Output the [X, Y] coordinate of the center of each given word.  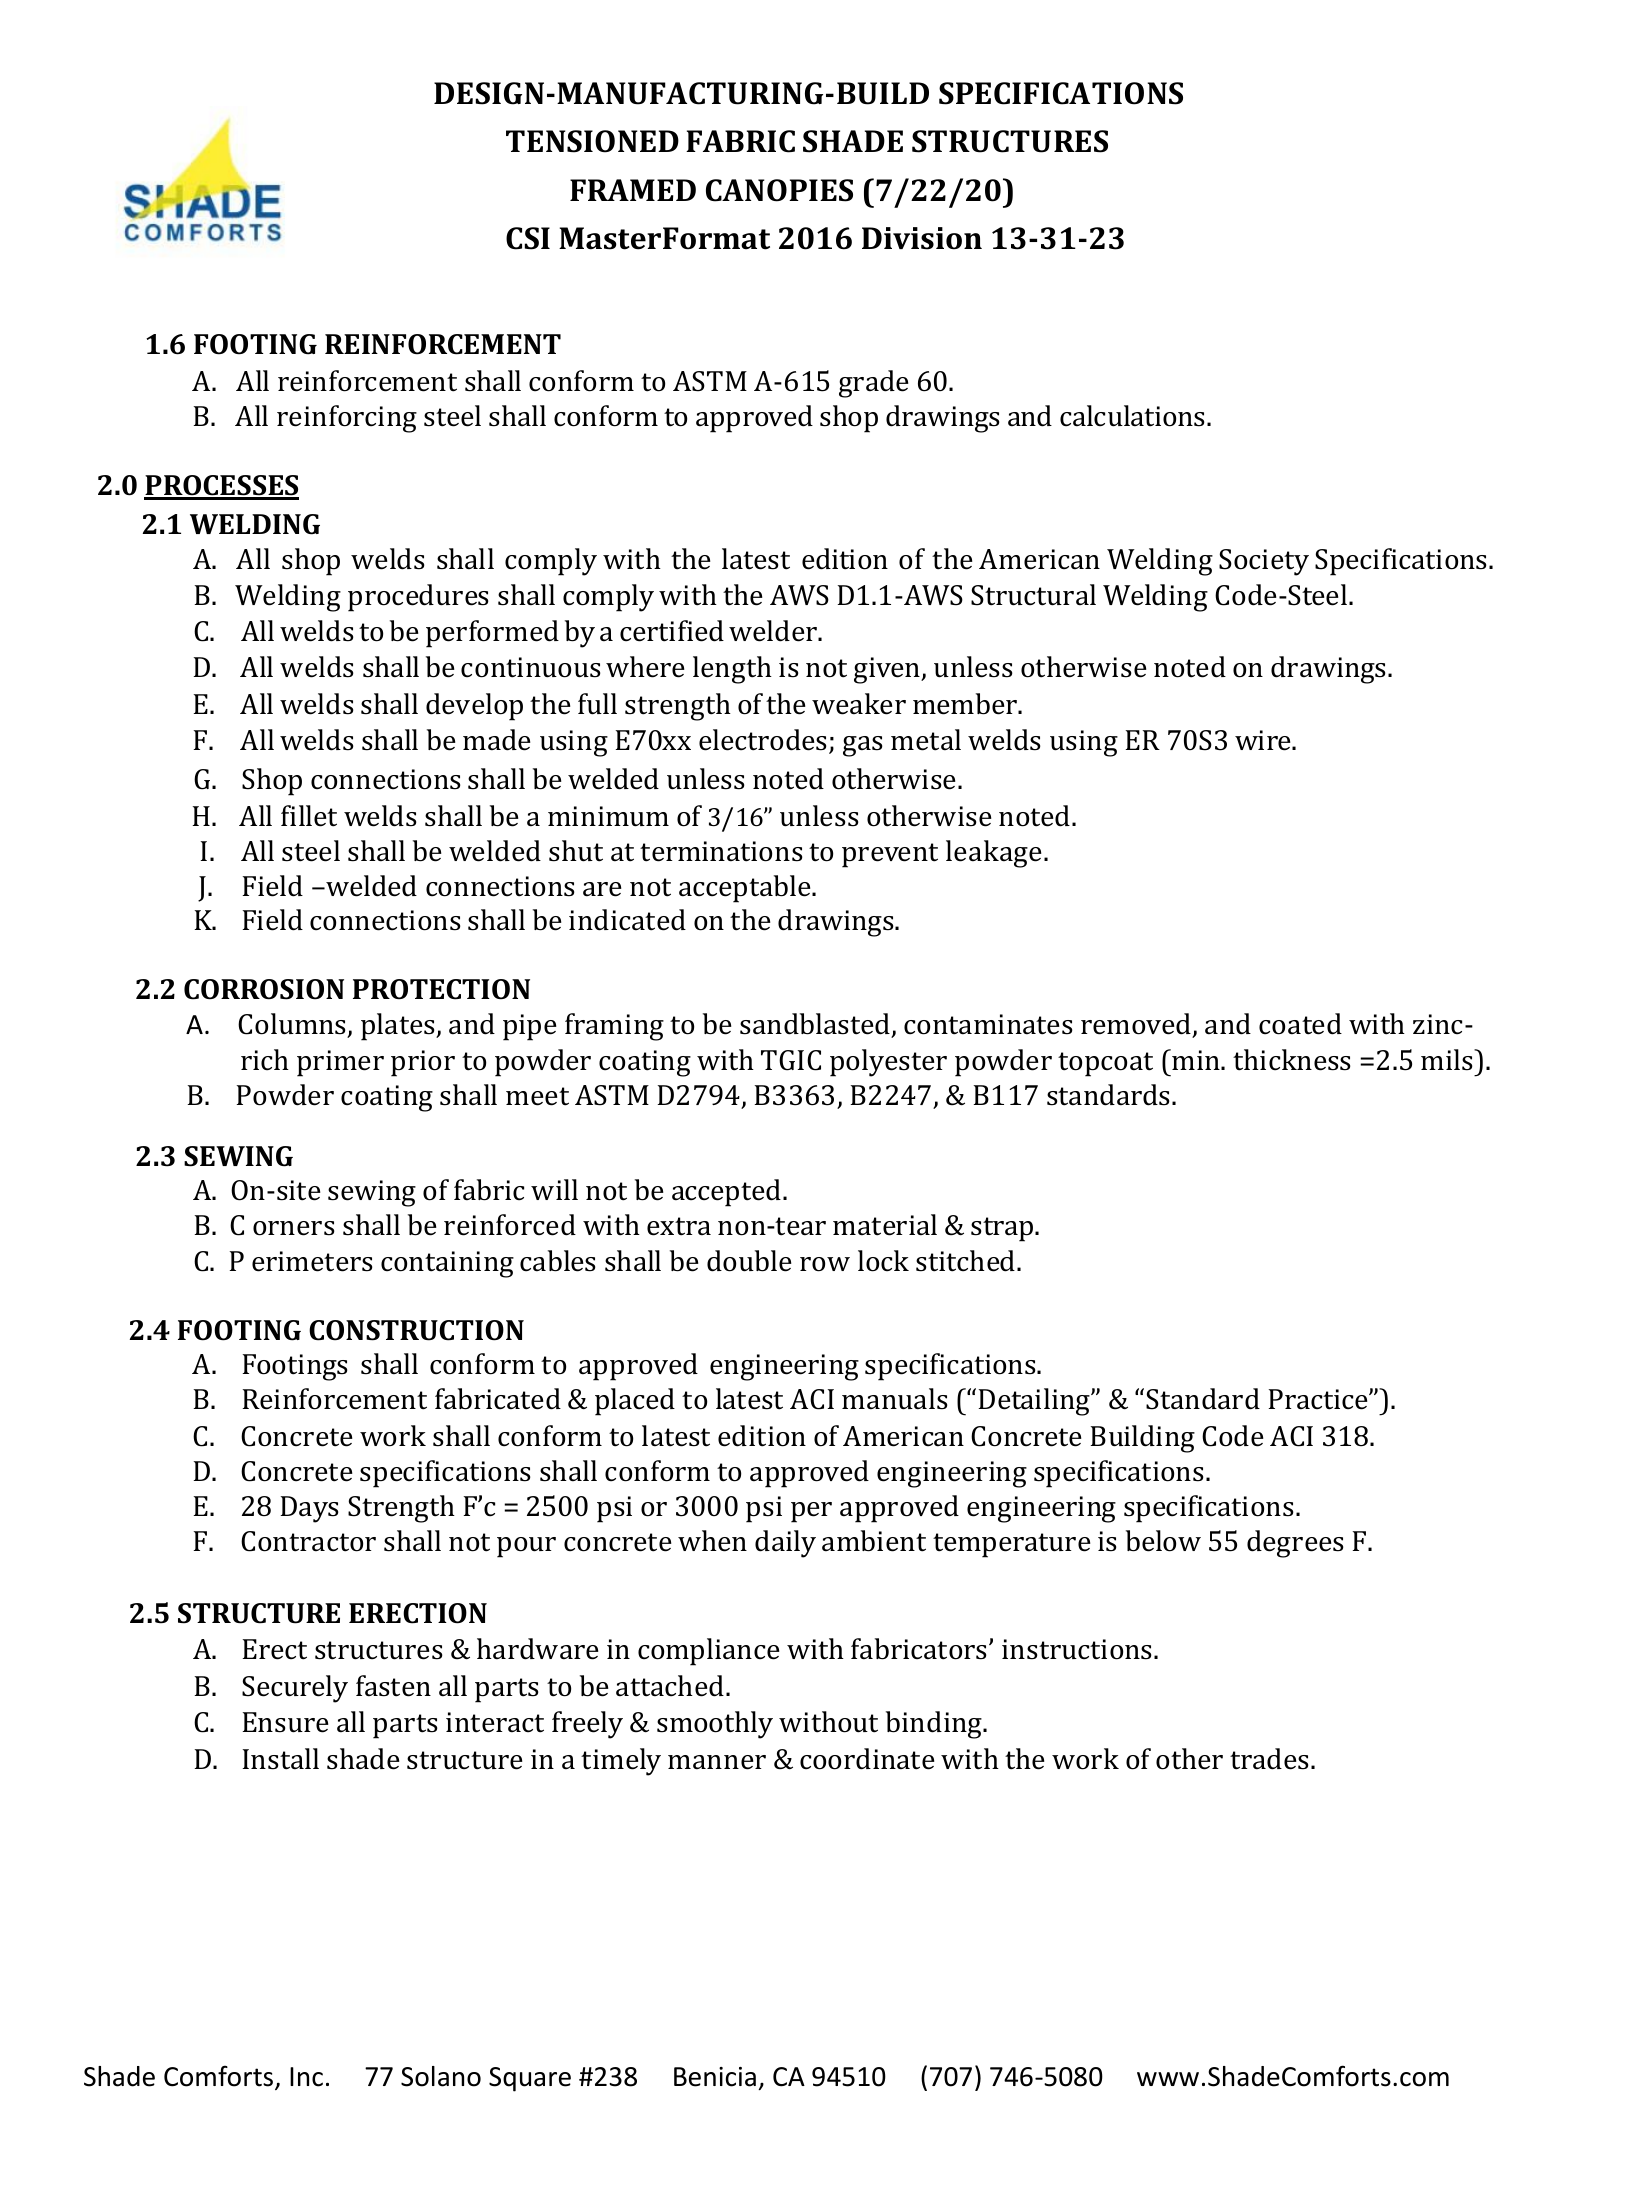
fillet [309, 816]
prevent [890, 855]
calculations [1132, 416]
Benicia [715, 2077]
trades [1269, 1759]
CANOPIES [779, 190]
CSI [528, 238]
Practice [1319, 1399]
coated [1300, 1024]
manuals [895, 1399]
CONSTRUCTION [416, 1330]
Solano [441, 2076]
